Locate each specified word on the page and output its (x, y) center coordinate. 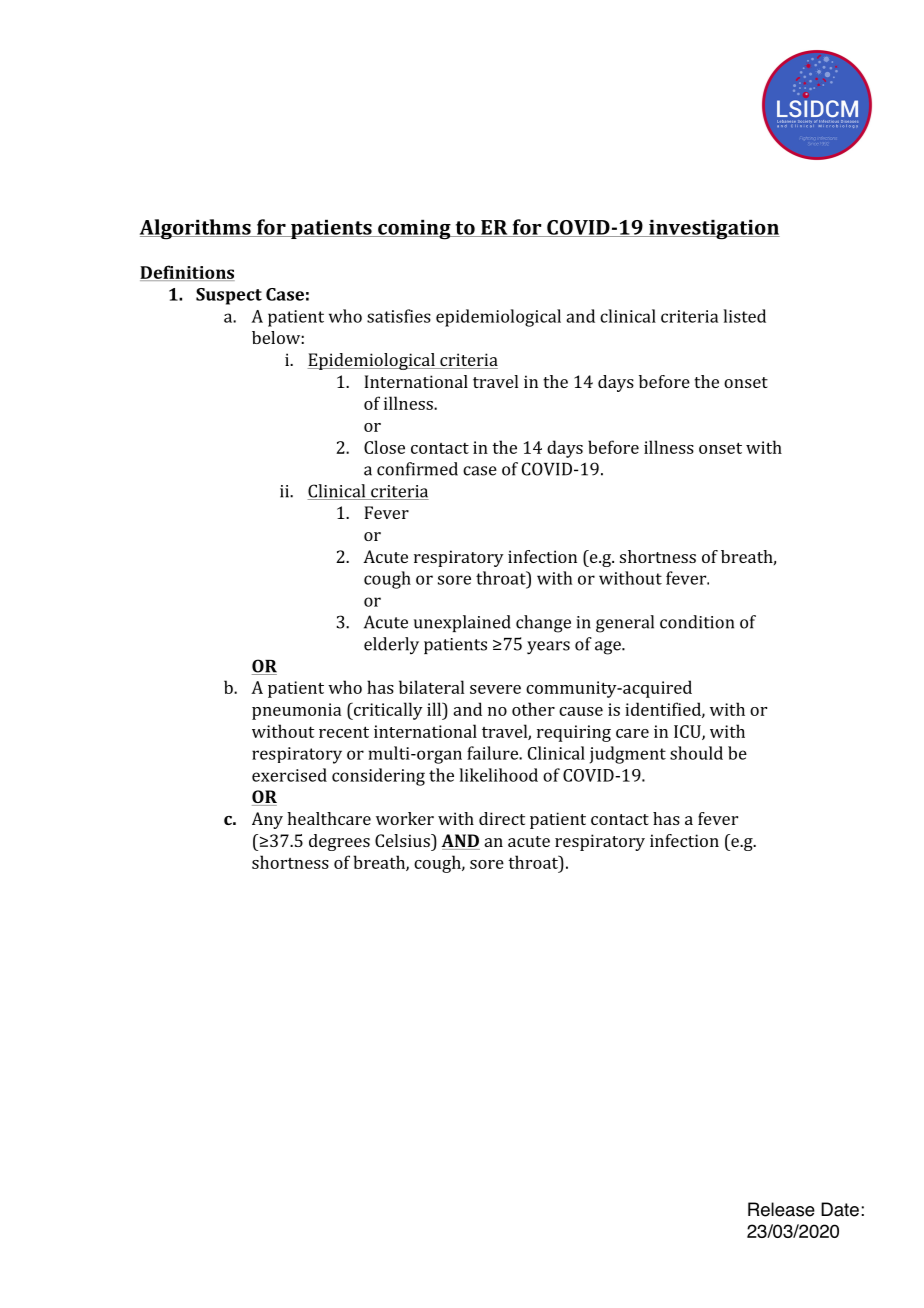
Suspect (229, 296)
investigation (713, 230)
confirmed (417, 469)
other (533, 709)
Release (781, 1209)
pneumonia (296, 711)
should (696, 753)
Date (840, 1209)
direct (502, 818)
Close (384, 447)
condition (697, 622)
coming (414, 230)
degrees (339, 842)
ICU (688, 732)
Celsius (403, 840)
